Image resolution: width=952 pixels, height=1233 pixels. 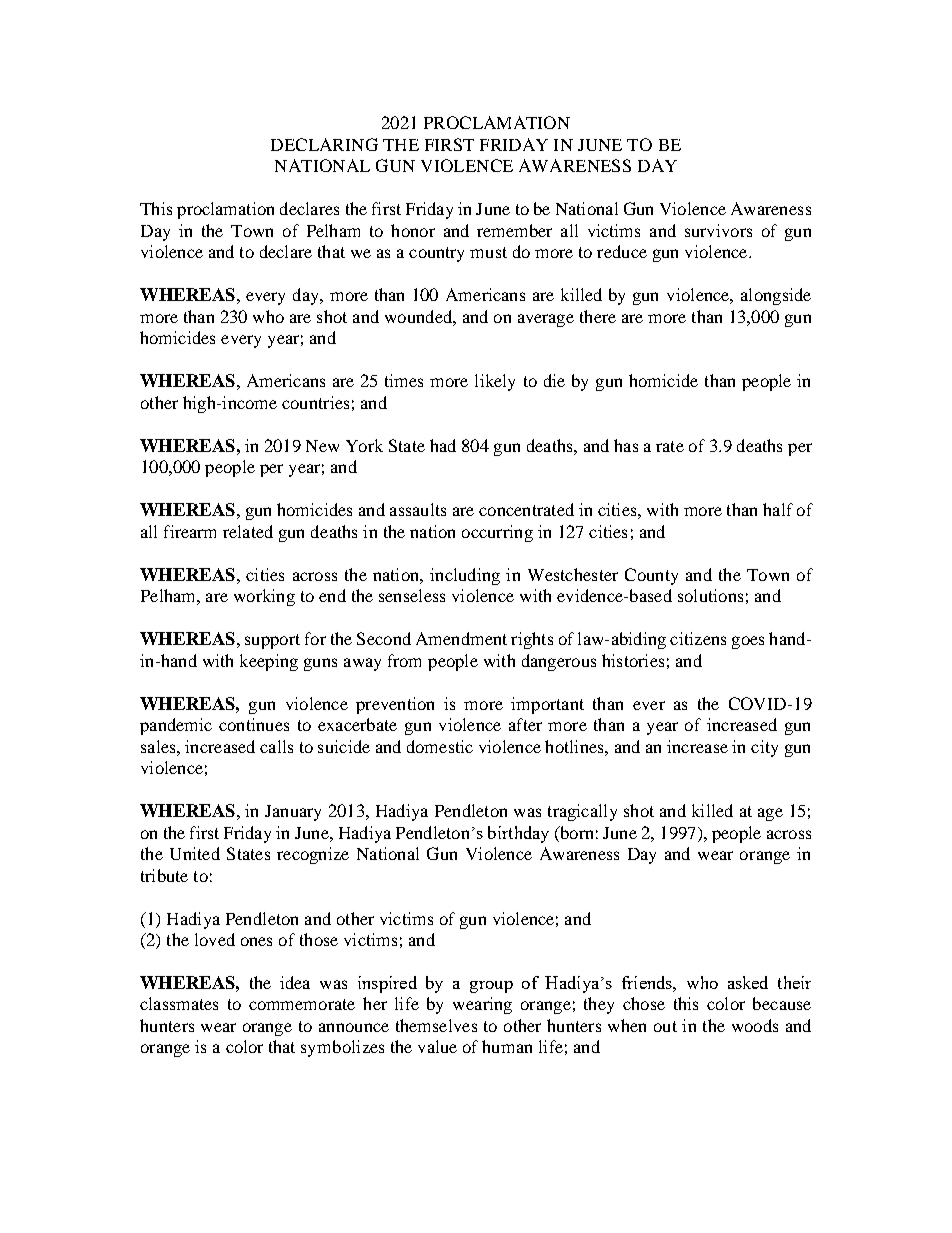 I want to click on domestic, so click(x=440, y=746).
